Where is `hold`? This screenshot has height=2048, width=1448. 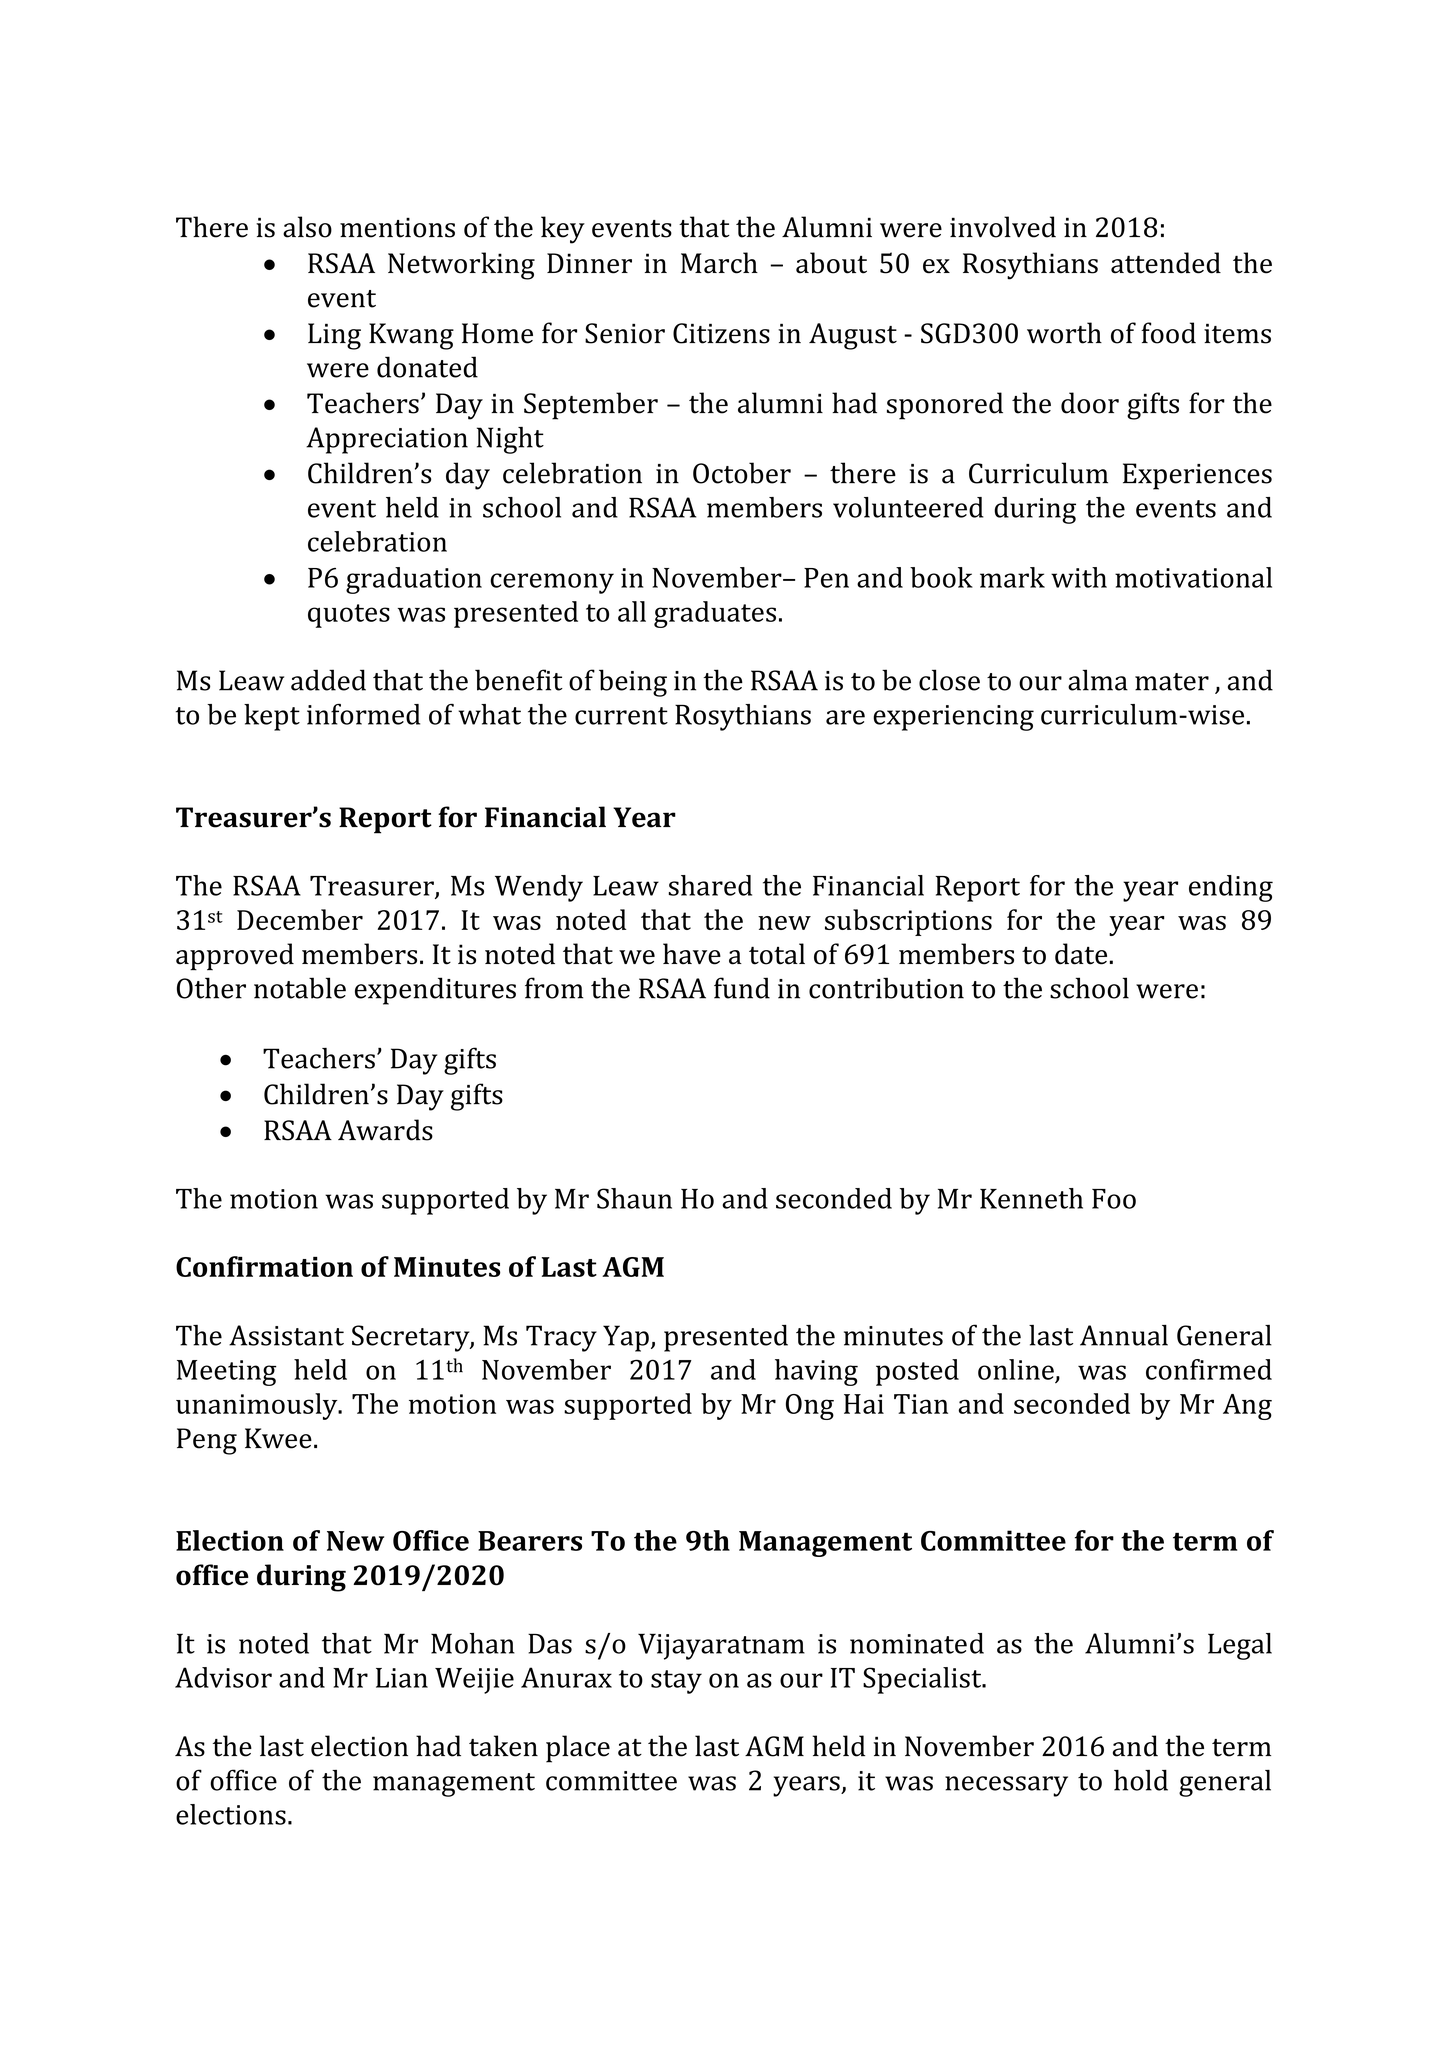
hold is located at coordinates (1141, 1780).
